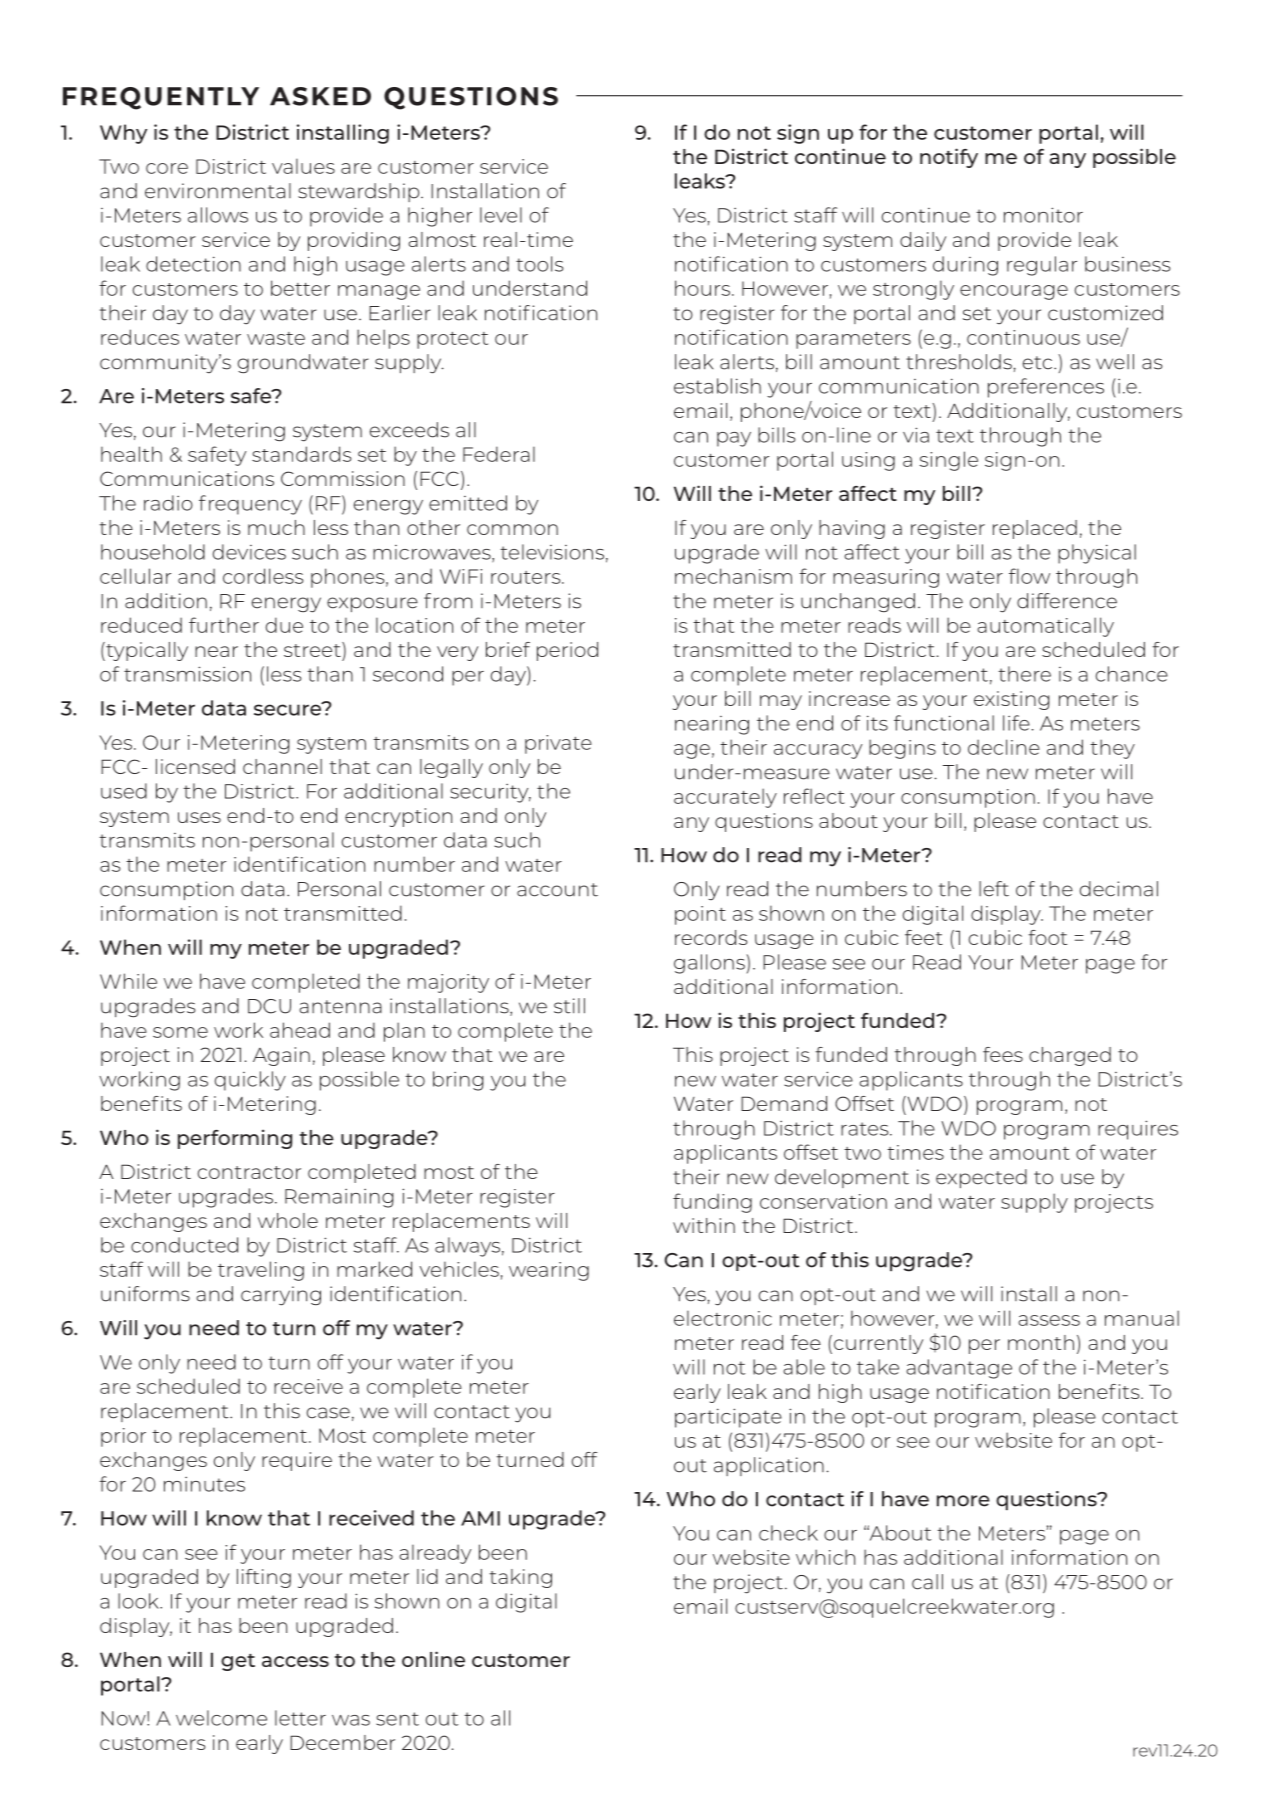  Describe the element at coordinates (1003, 1054) in the screenshot. I see `fees` at that location.
